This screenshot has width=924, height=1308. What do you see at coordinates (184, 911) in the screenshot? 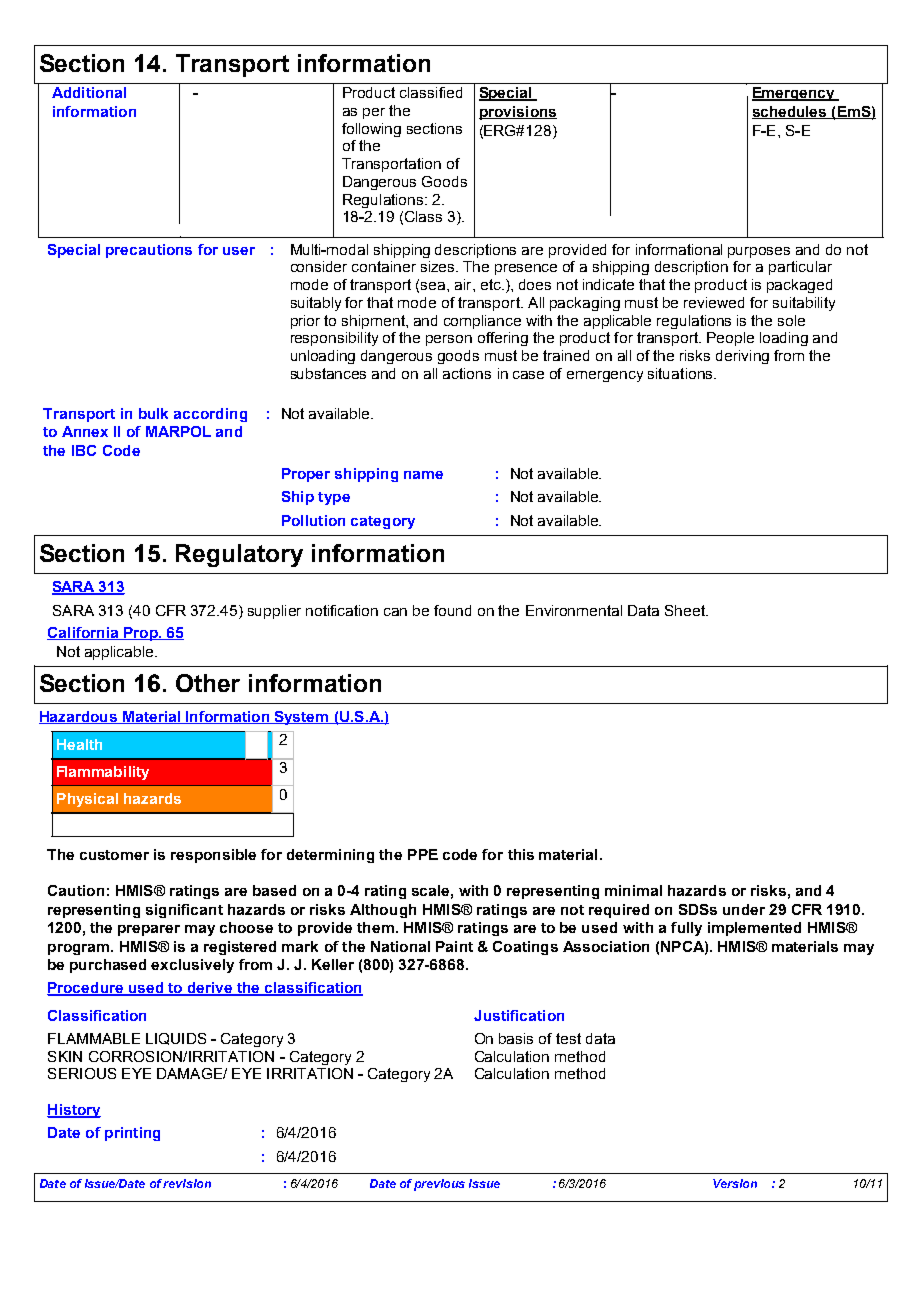
I see `significant` at bounding box center [184, 911].
